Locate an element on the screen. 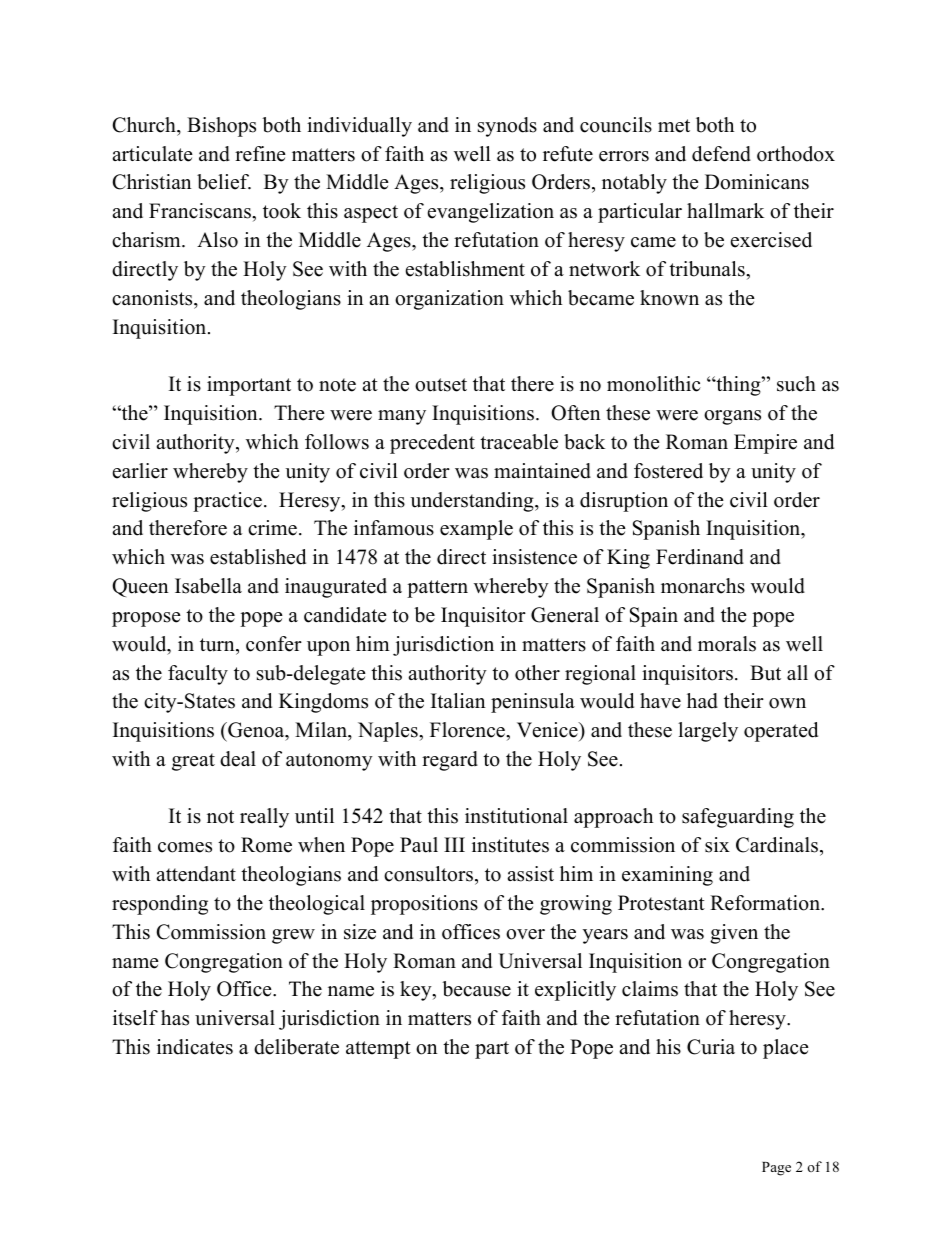 The height and width of the screenshot is (1233, 952). given is located at coordinates (734, 934).
